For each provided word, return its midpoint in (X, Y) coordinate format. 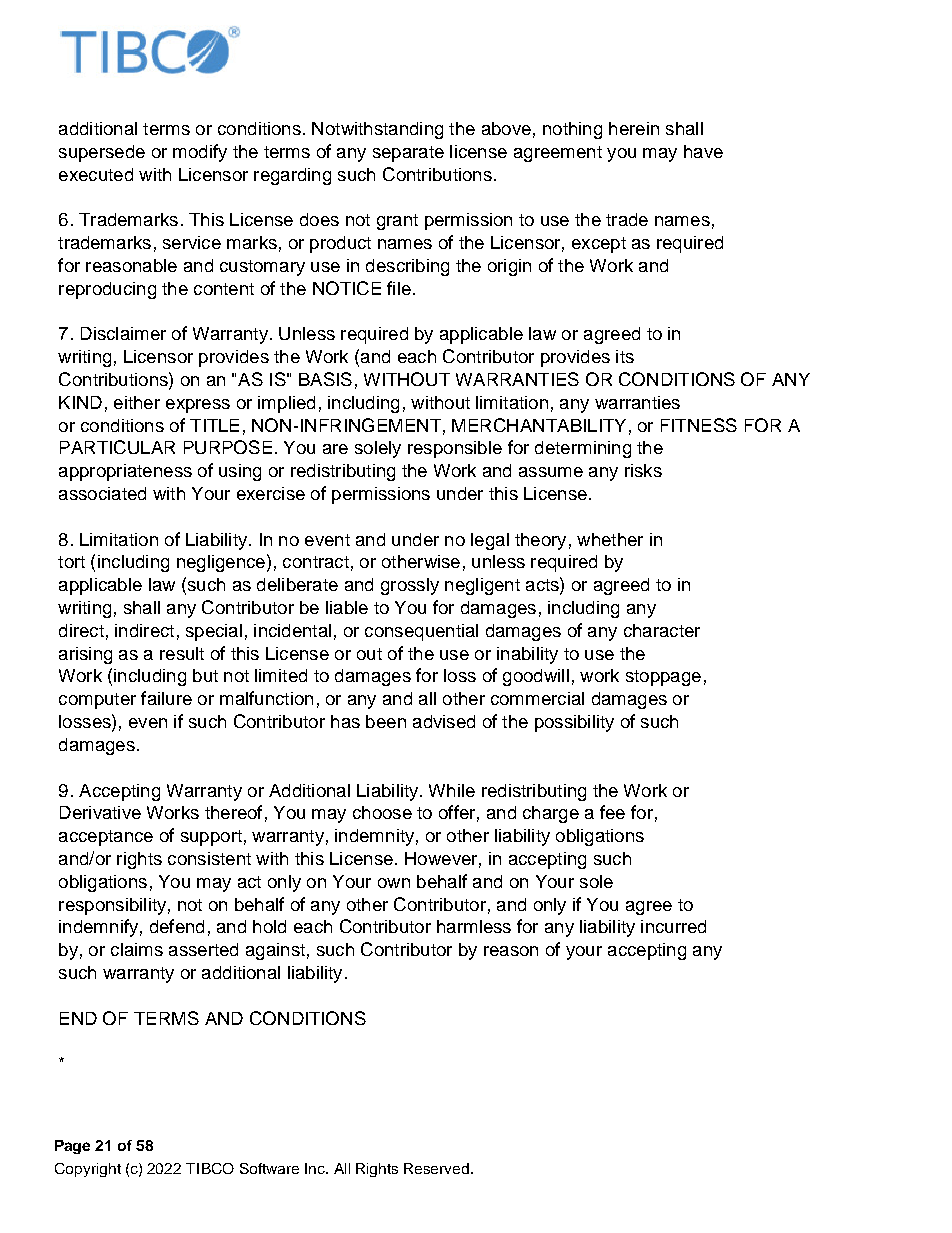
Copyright (88, 1170)
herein (634, 128)
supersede (102, 153)
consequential (421, 632)
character (662, 630)
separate (408, 154)
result (182, 653)
